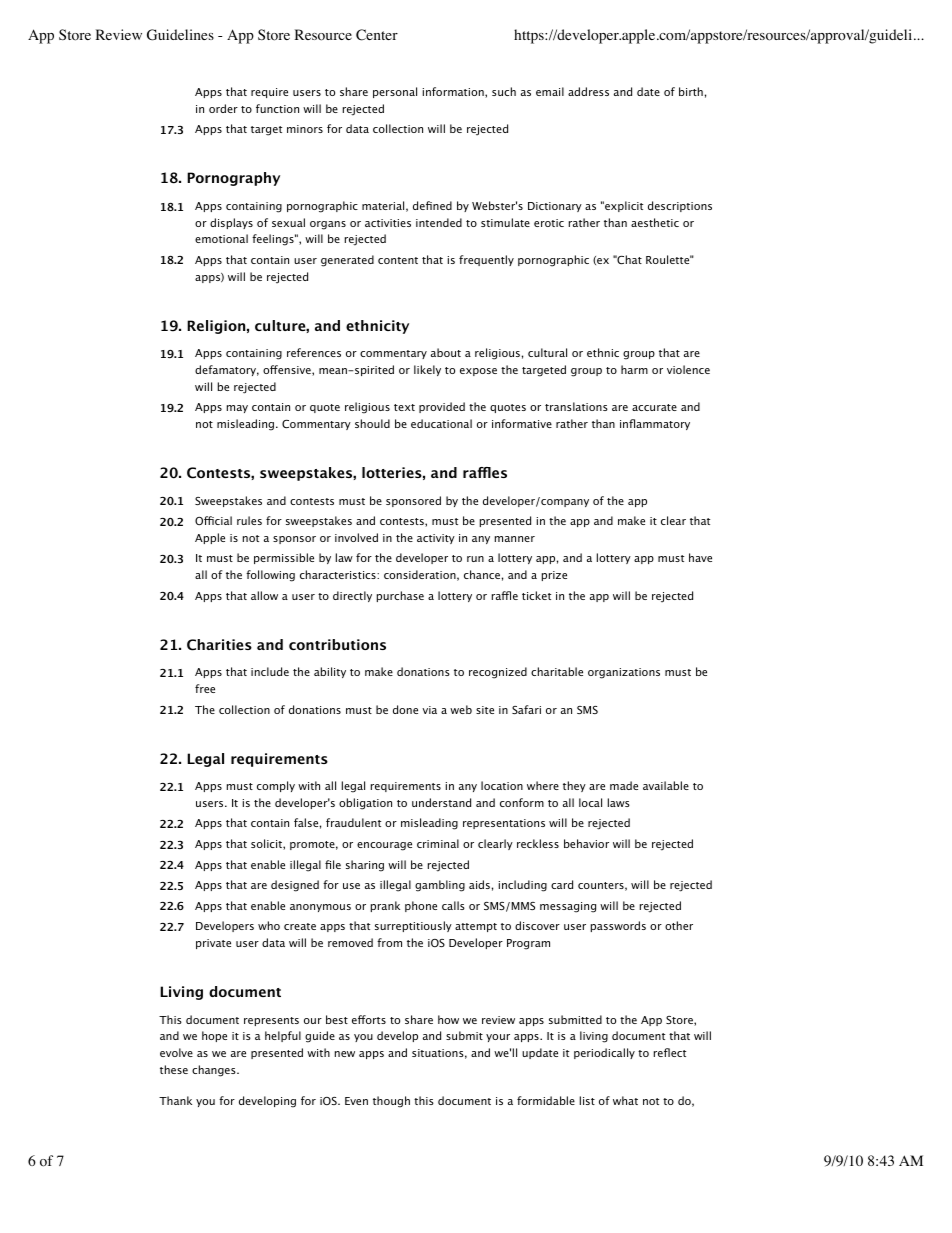  Describe the element at coordinates (441, 802) in the document. I see `understand` at that location.
